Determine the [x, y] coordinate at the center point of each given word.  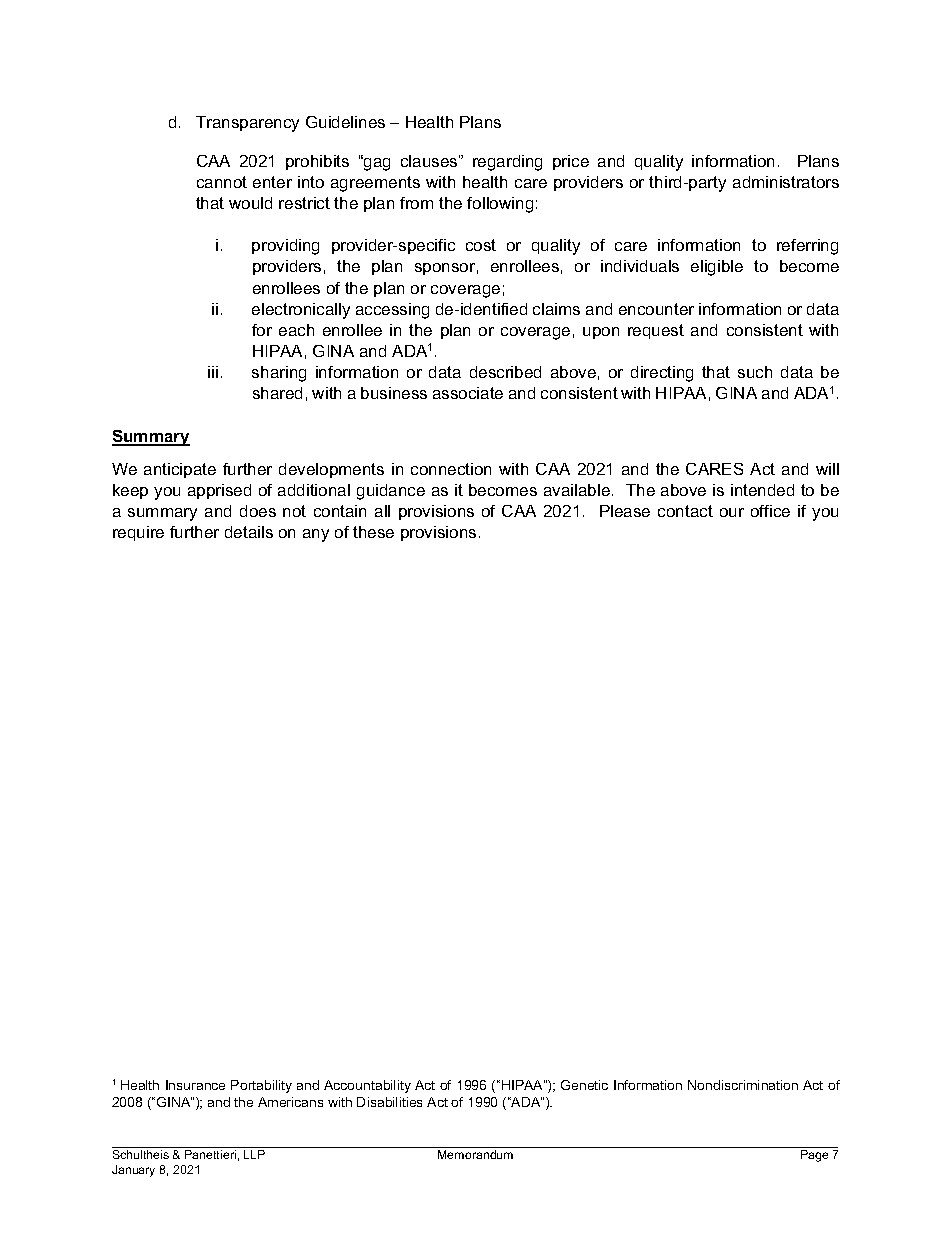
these [373, 532]
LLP [254, 1154]
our [732, 512]
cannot [222, 182]
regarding [507, 163]
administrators [786, 182]
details [249, 532]
